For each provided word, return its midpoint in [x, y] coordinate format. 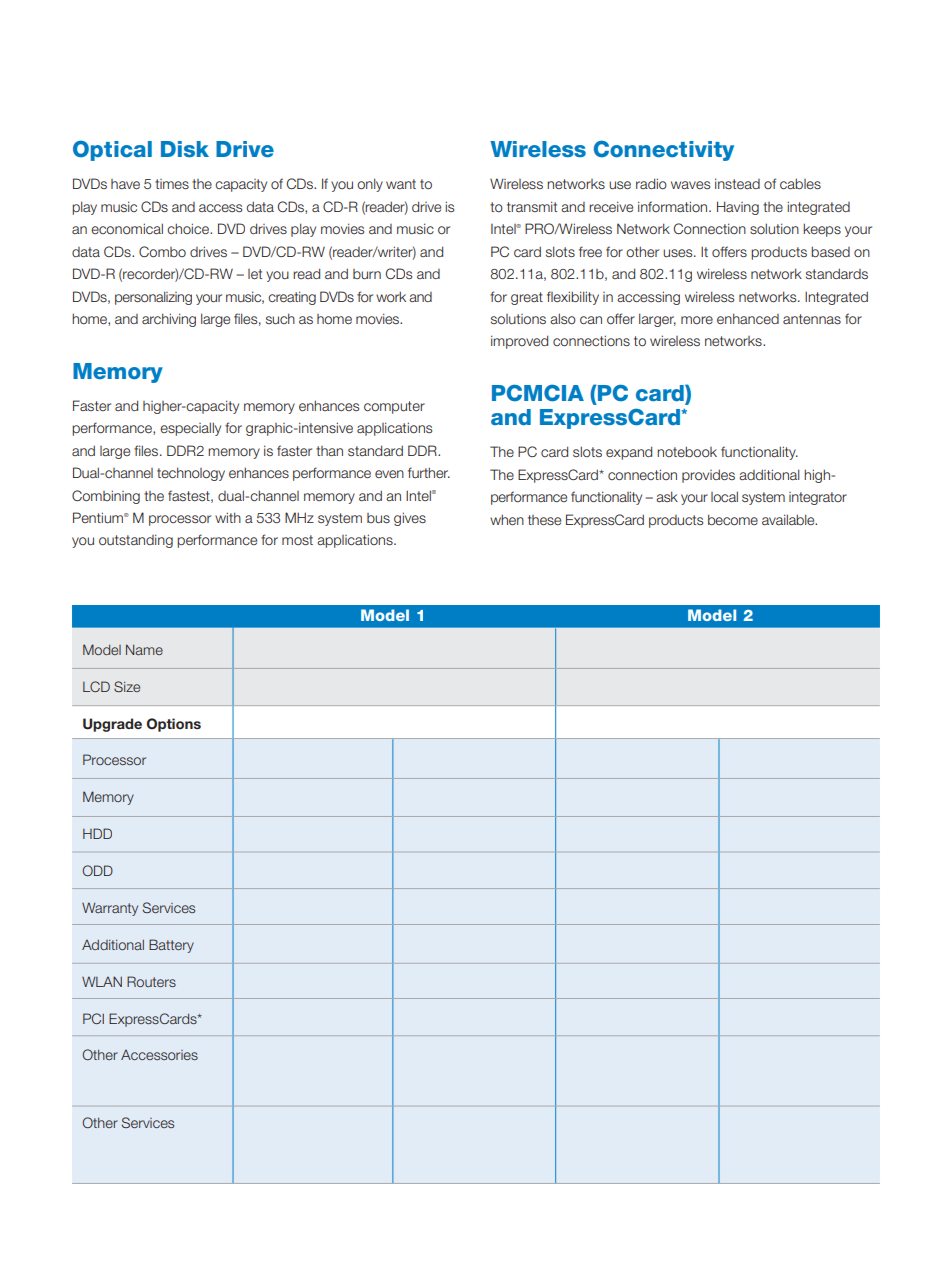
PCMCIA [538, 393]
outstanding [136, 541]
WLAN [102, 981]
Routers [151, 981]
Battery [171, 946]
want [401, 184]
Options [174, 725]
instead [737, 183]
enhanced [748, 318]
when [507, 519]
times [172, 184]
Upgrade [112, 725]
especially [190, 429]
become [733, 519]
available [789, 519]
